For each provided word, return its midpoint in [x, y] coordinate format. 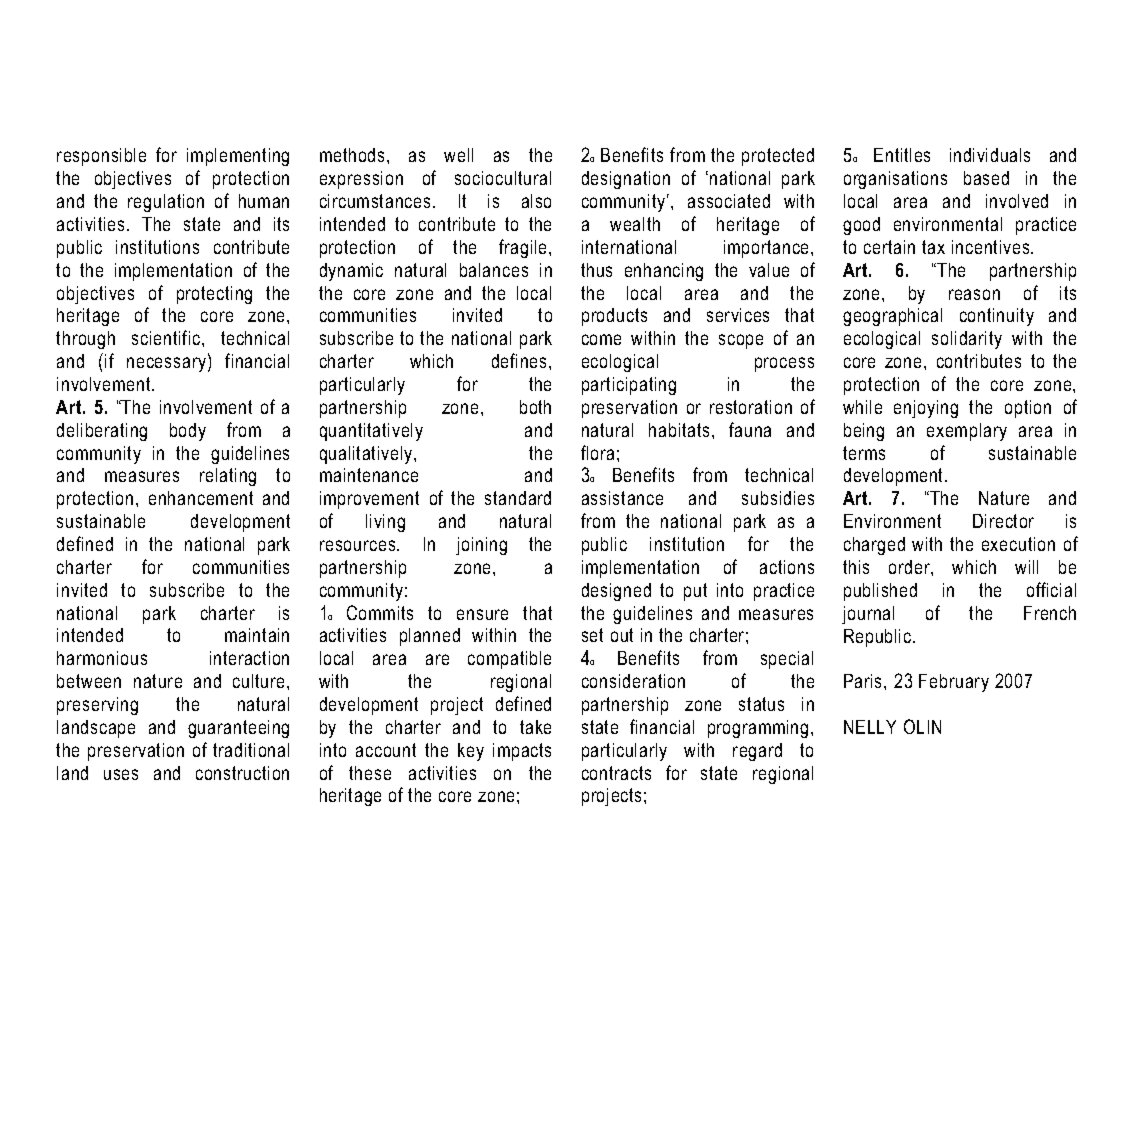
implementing [238, 157]
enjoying [926, 409]
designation [626, 180]
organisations [895, 180]
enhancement [201, 498]
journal [868, 615]
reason [974, 294]
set [592, 635]
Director [1003, 521]
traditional [251, 750]
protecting [214, 295]
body [188, 432]
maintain [257, 635]
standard [518, 498]
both [535, 407]
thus [596, 270]
